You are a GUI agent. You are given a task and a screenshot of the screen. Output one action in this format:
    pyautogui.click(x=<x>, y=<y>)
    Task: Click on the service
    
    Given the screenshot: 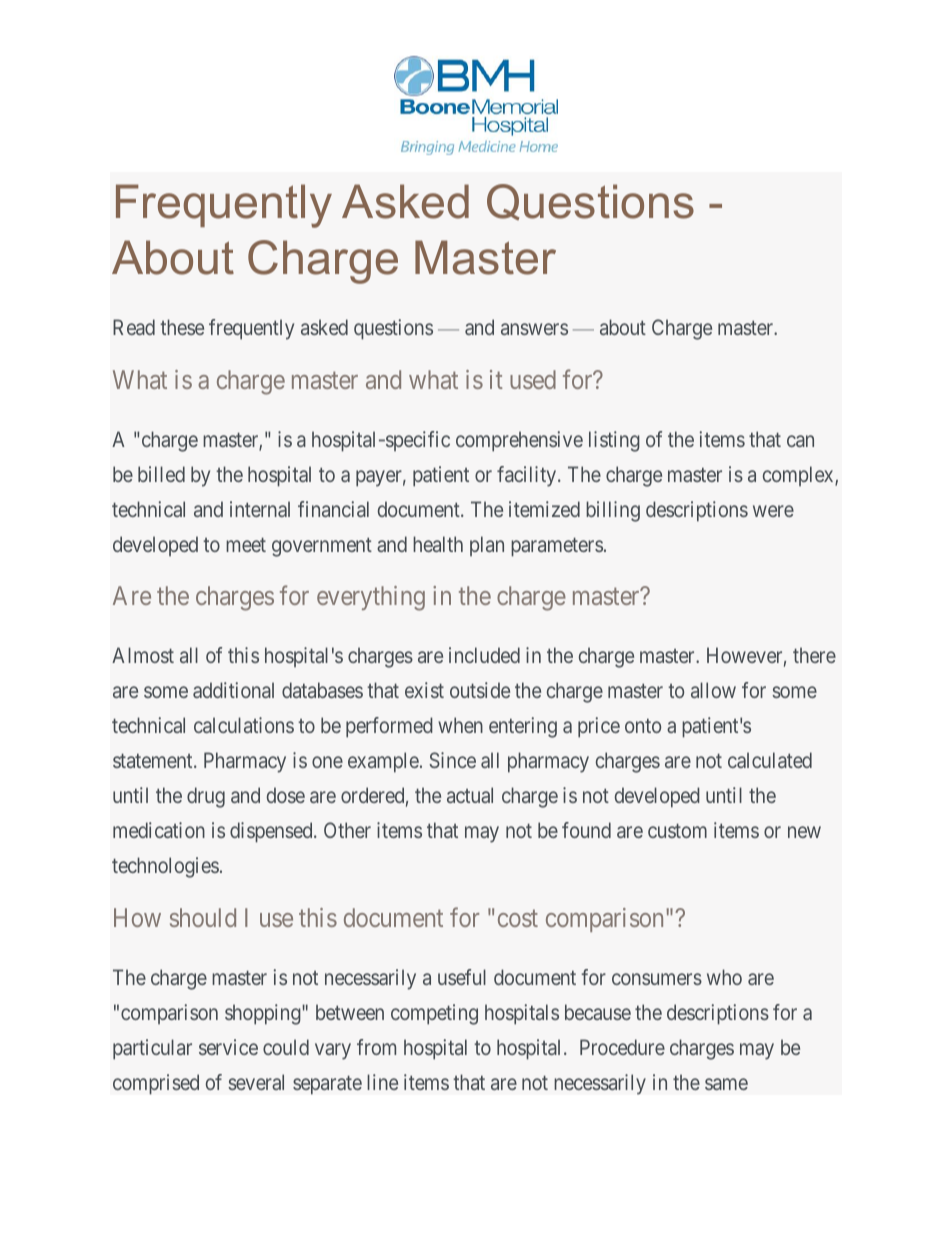 What is the action you would take?
    pyautogui.click(x=228, y=1047)
